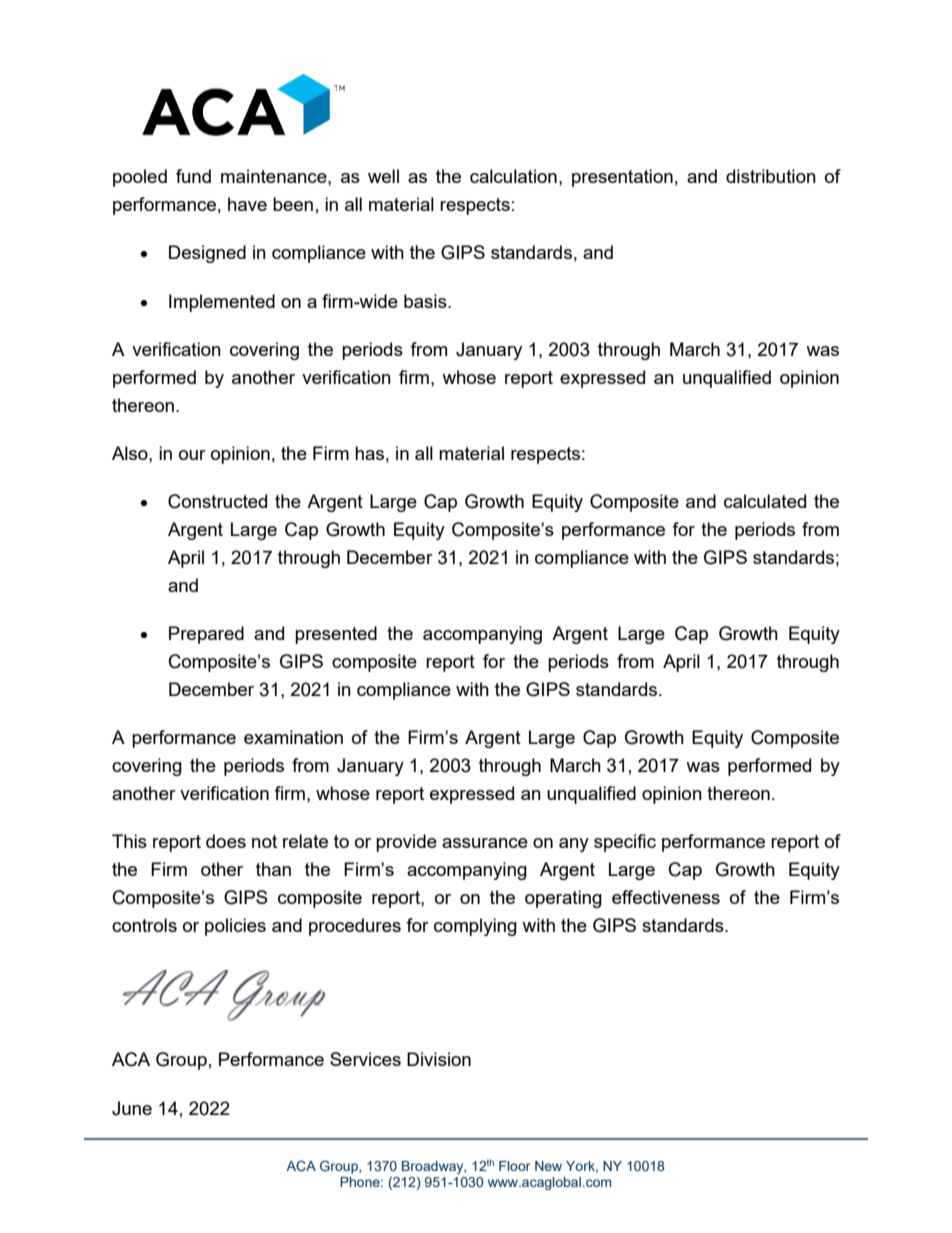  What do you see at coordinates (206, 635) in the image?
I see `Prepared` at bounding box center [206, 635].
